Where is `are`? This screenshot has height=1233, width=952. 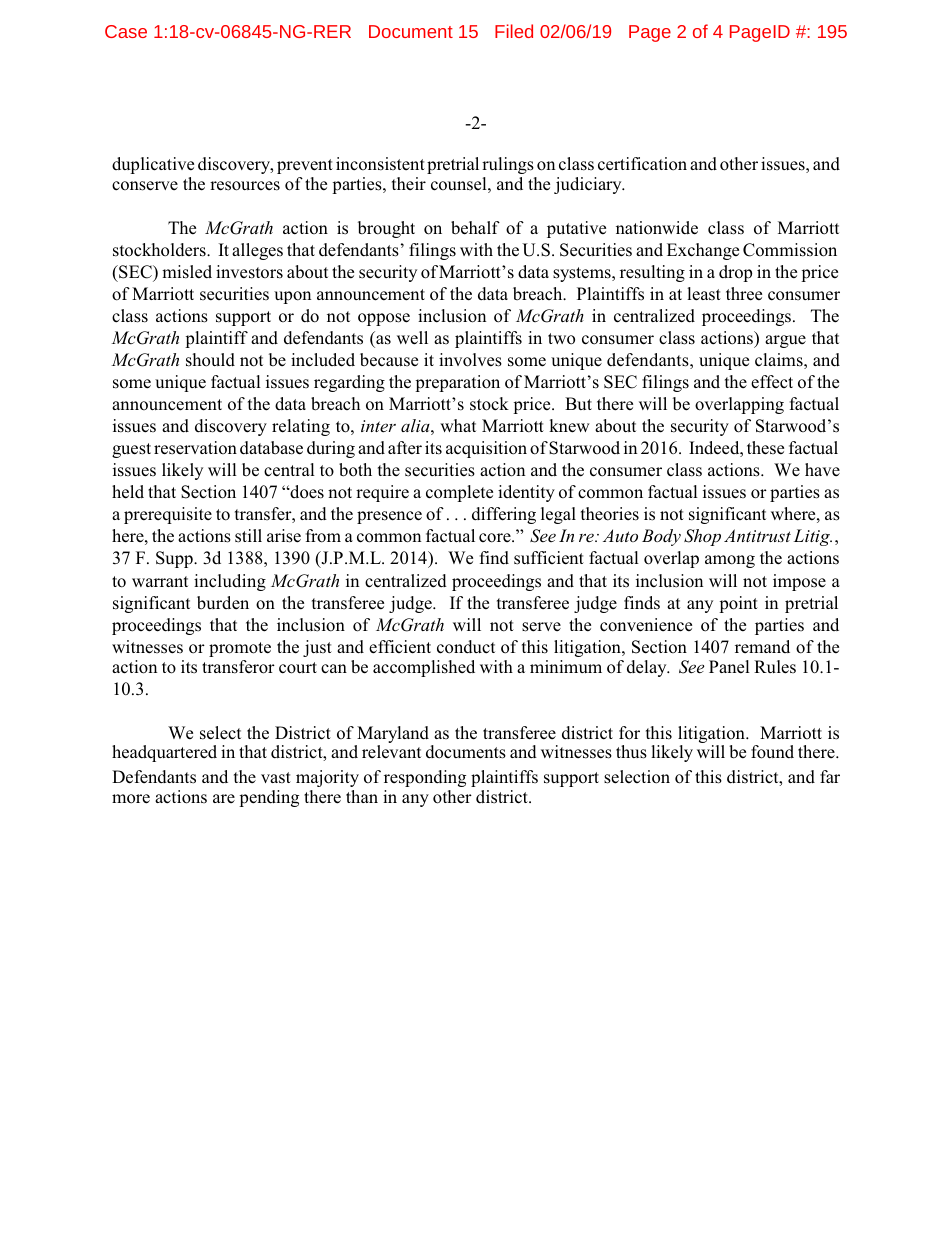
are is located at coordinates (224, 798).
